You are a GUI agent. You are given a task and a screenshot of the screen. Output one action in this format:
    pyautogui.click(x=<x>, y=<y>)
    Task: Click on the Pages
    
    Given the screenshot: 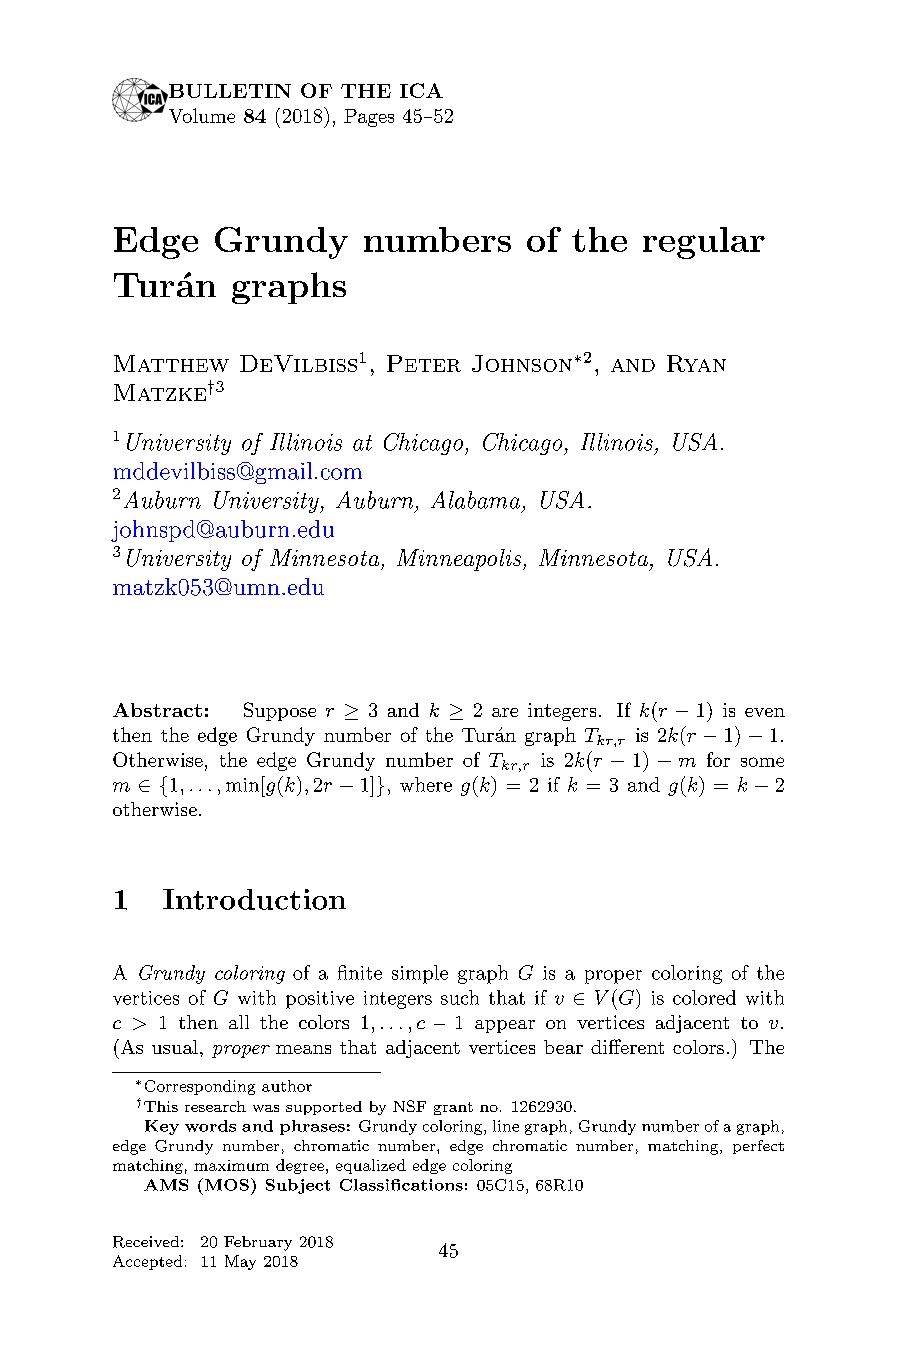 What is the action you would take?
    pyautogui.click(x=369, y=118)
